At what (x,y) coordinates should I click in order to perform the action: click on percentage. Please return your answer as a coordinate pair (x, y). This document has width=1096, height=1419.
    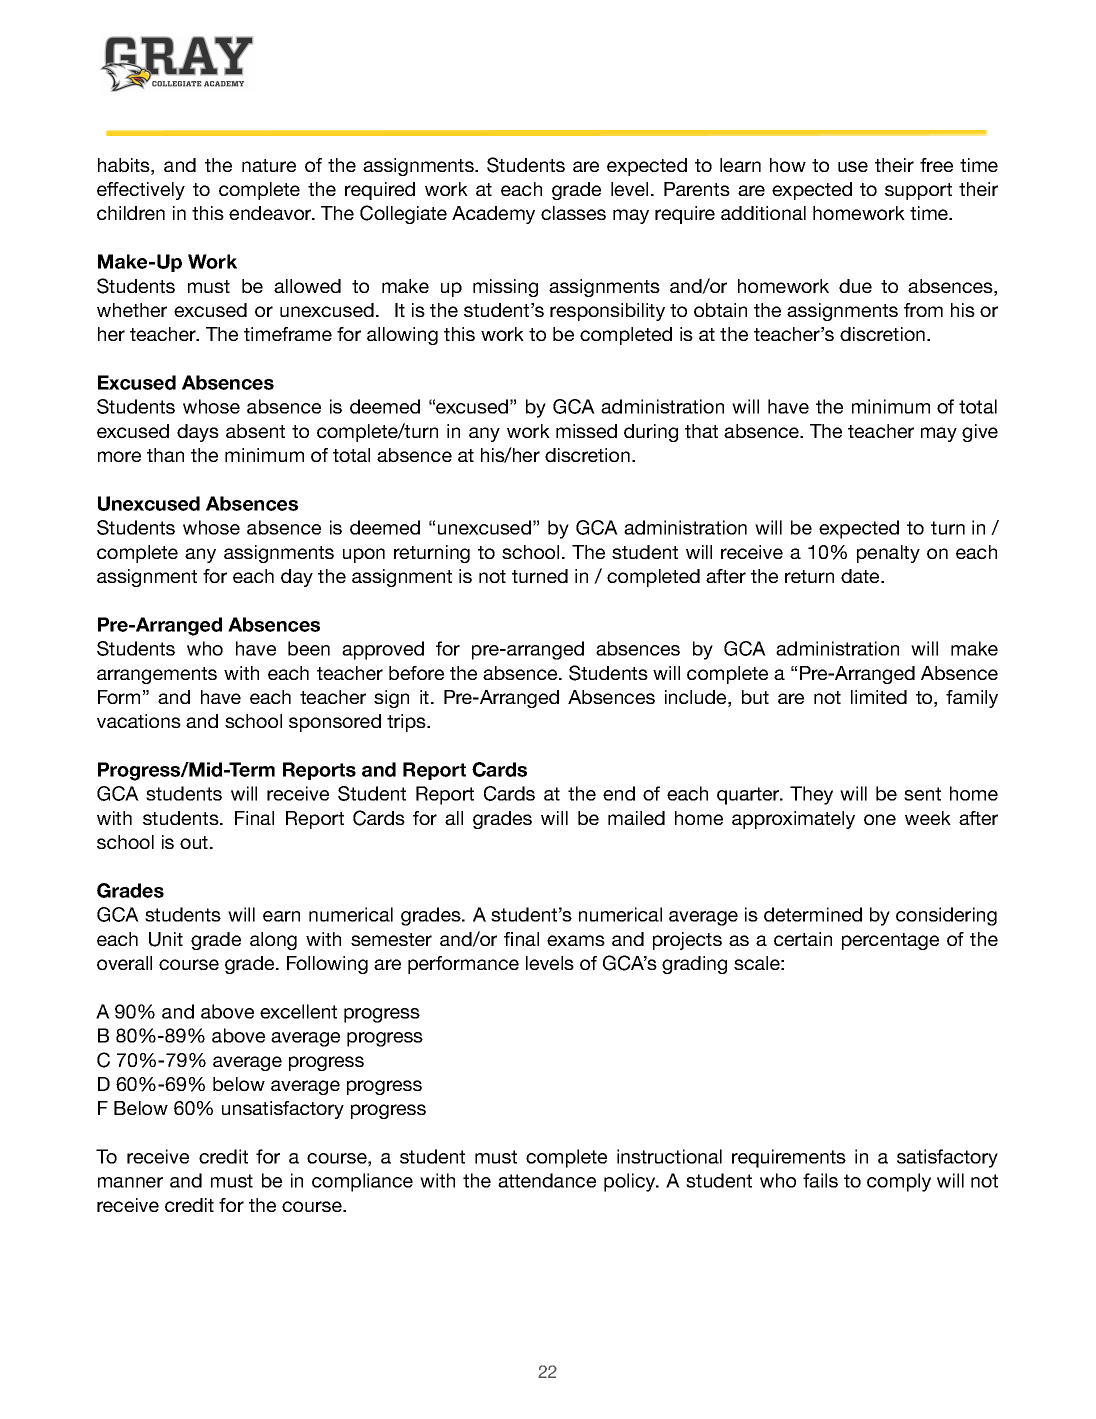
    Looking at the image, I should click on (890, 941).
